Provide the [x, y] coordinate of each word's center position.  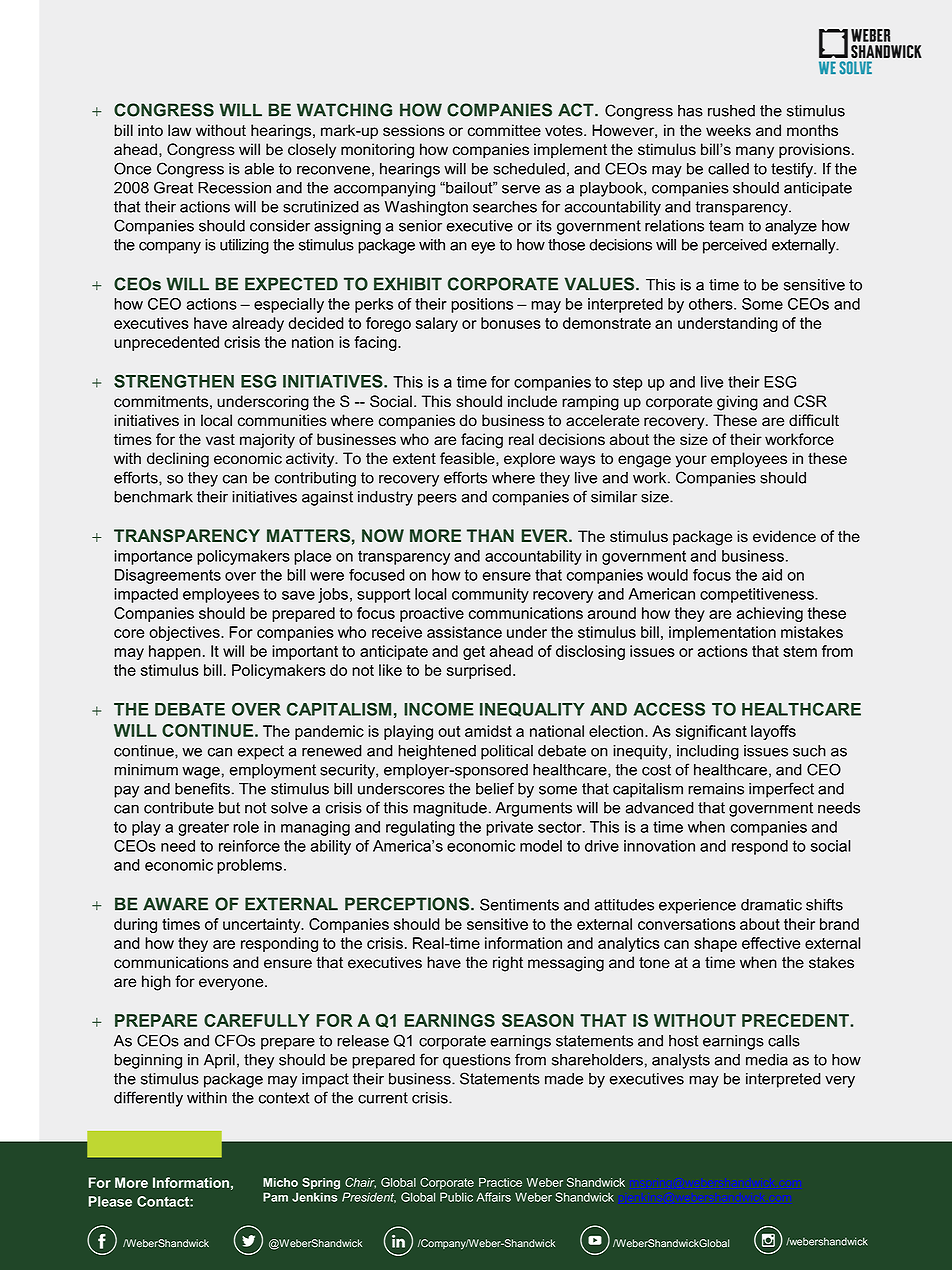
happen [175, 652]
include [532, 401]
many [755, 152]
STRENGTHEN [174, 381]
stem [800, 651]
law [179, 130]
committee [504, 130]
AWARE [175, 904]
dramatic [771, 905]
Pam [275, 1197]
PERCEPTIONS [408, 904]
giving [737, 403]
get [474, 653]
